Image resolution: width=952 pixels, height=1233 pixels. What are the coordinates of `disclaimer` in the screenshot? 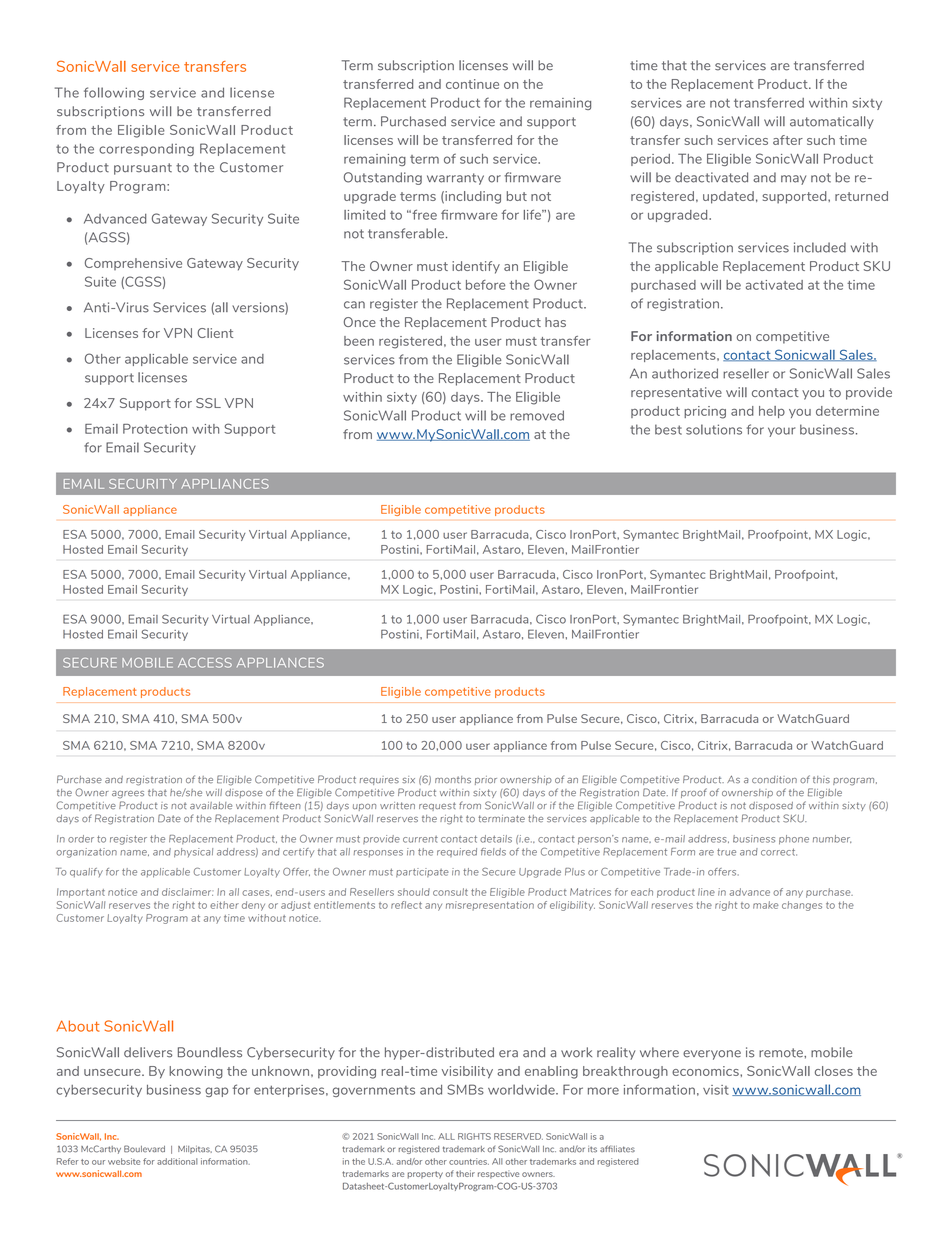 It's located at (187, 892).
